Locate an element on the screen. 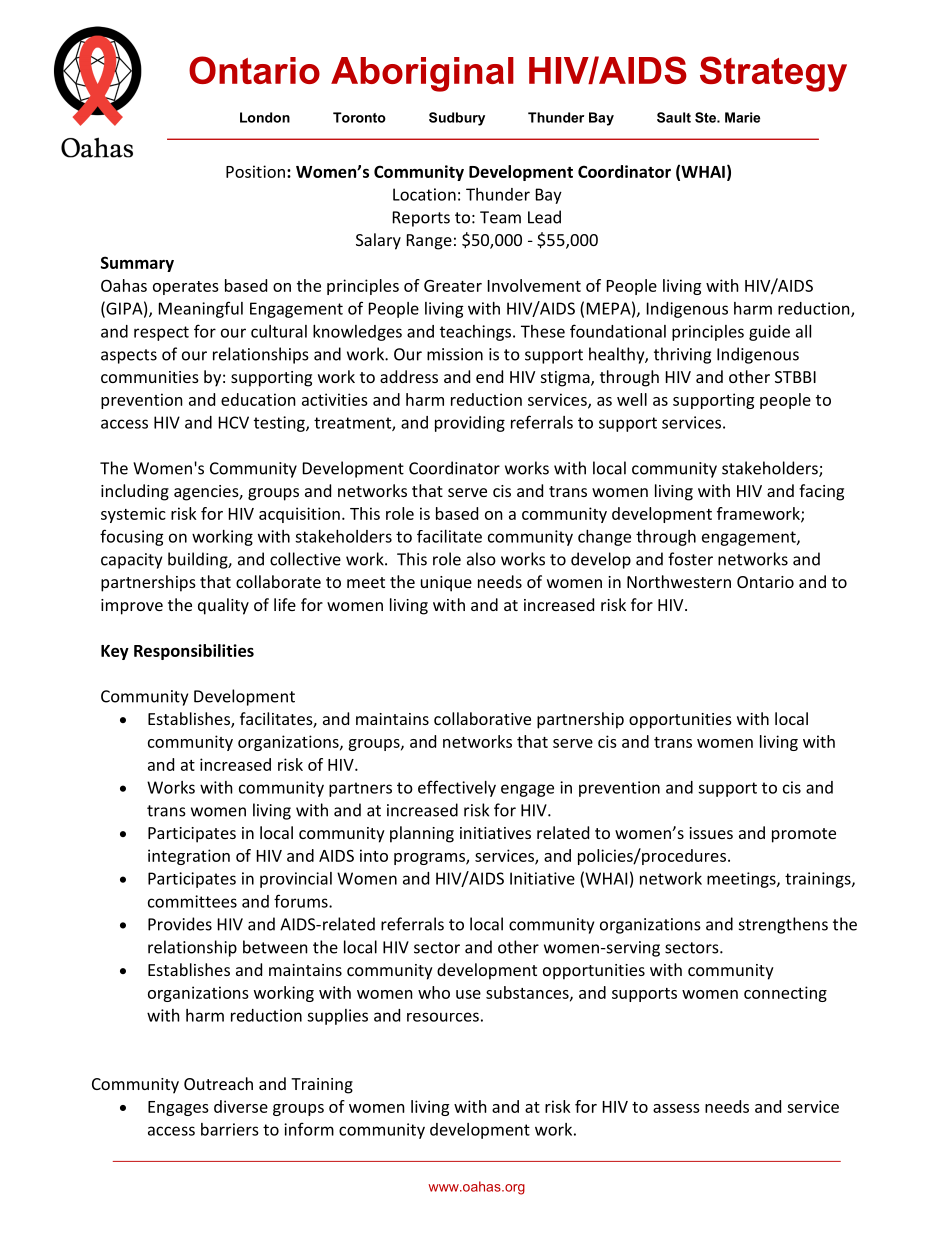 The width and height of the screenshot is (952, 1233). quality is located at coordinates (223, 606).
